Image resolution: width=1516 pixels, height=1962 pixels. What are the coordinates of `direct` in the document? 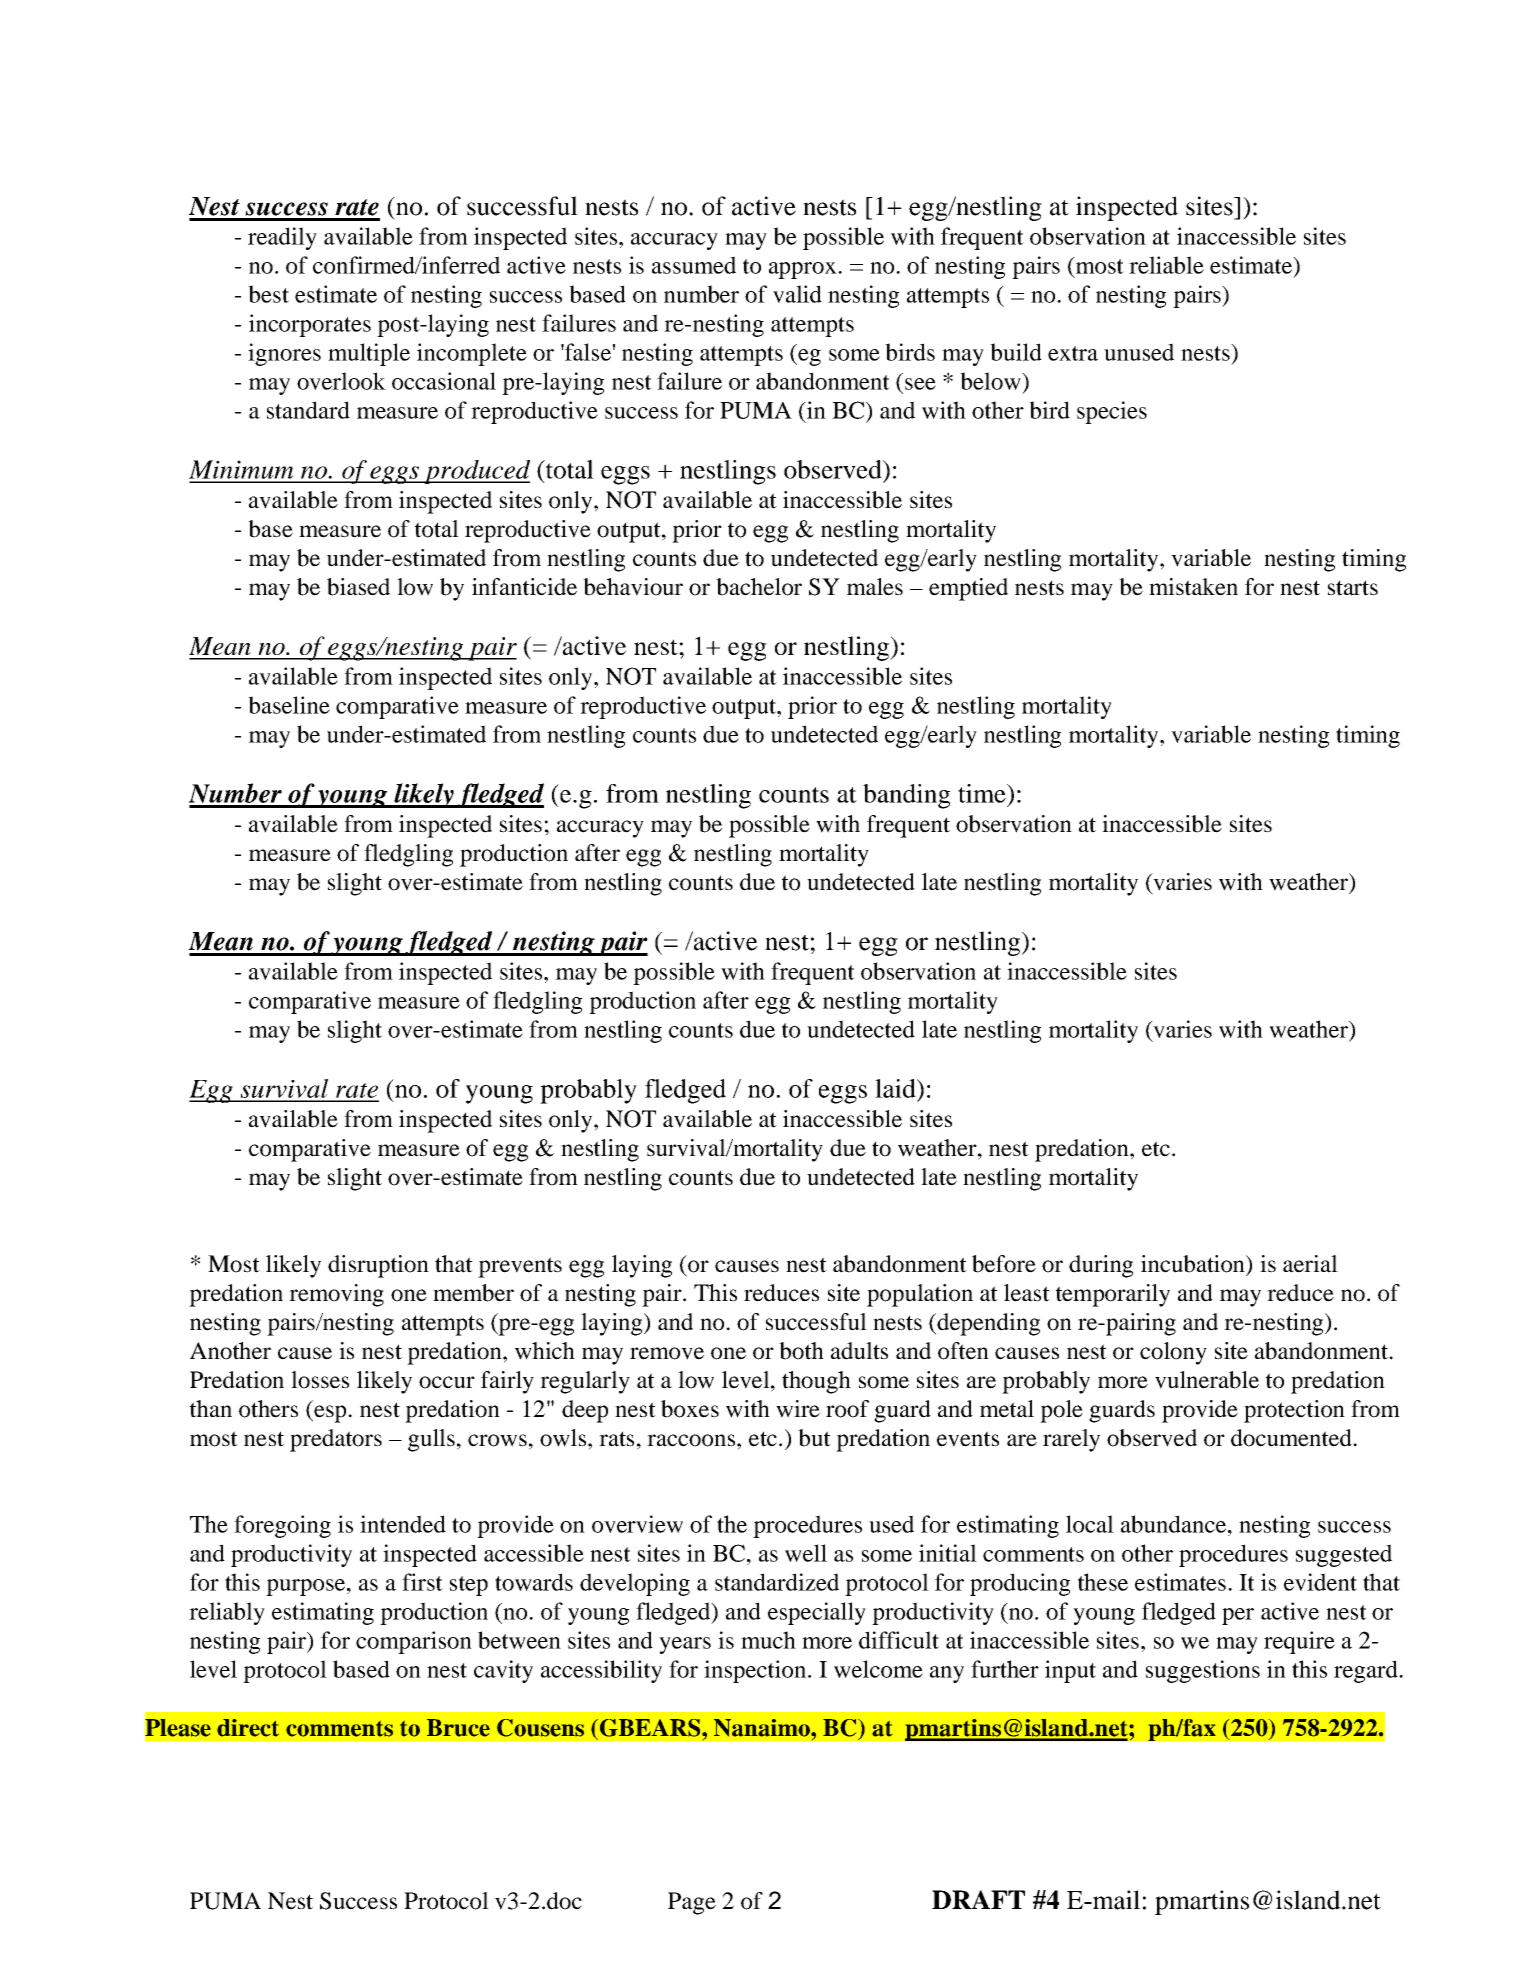 It's located at (248, 1728).
